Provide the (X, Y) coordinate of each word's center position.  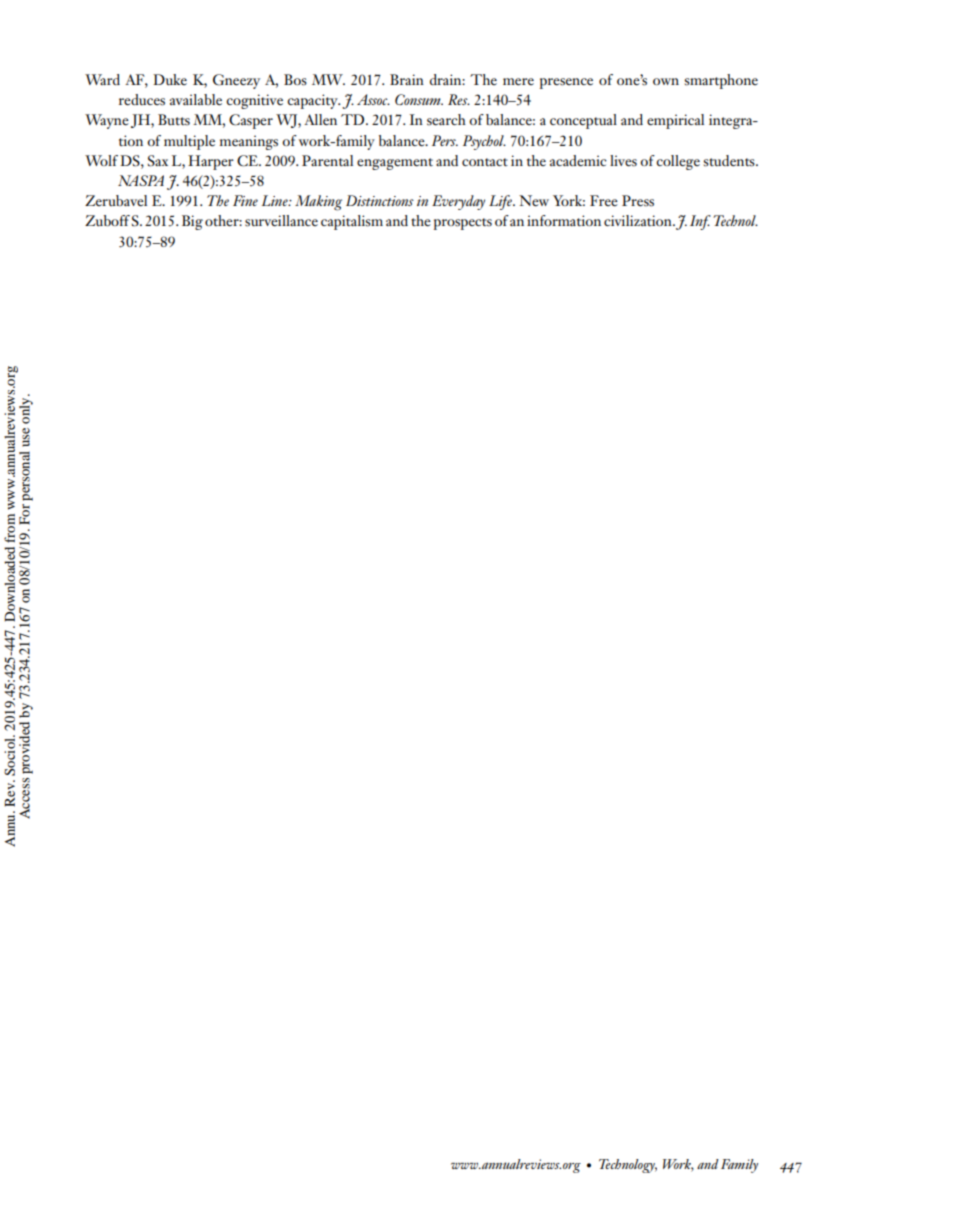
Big (192, 222)
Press (638, 201)
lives (623, 160)
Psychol (484, 142)
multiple (189, 142)
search (446, 119)
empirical (675, 121)
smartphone (721, 81)
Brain (407, 79)
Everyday (458, 202)
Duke (170, 79)
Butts (174, 119)
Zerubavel (116, 200)
